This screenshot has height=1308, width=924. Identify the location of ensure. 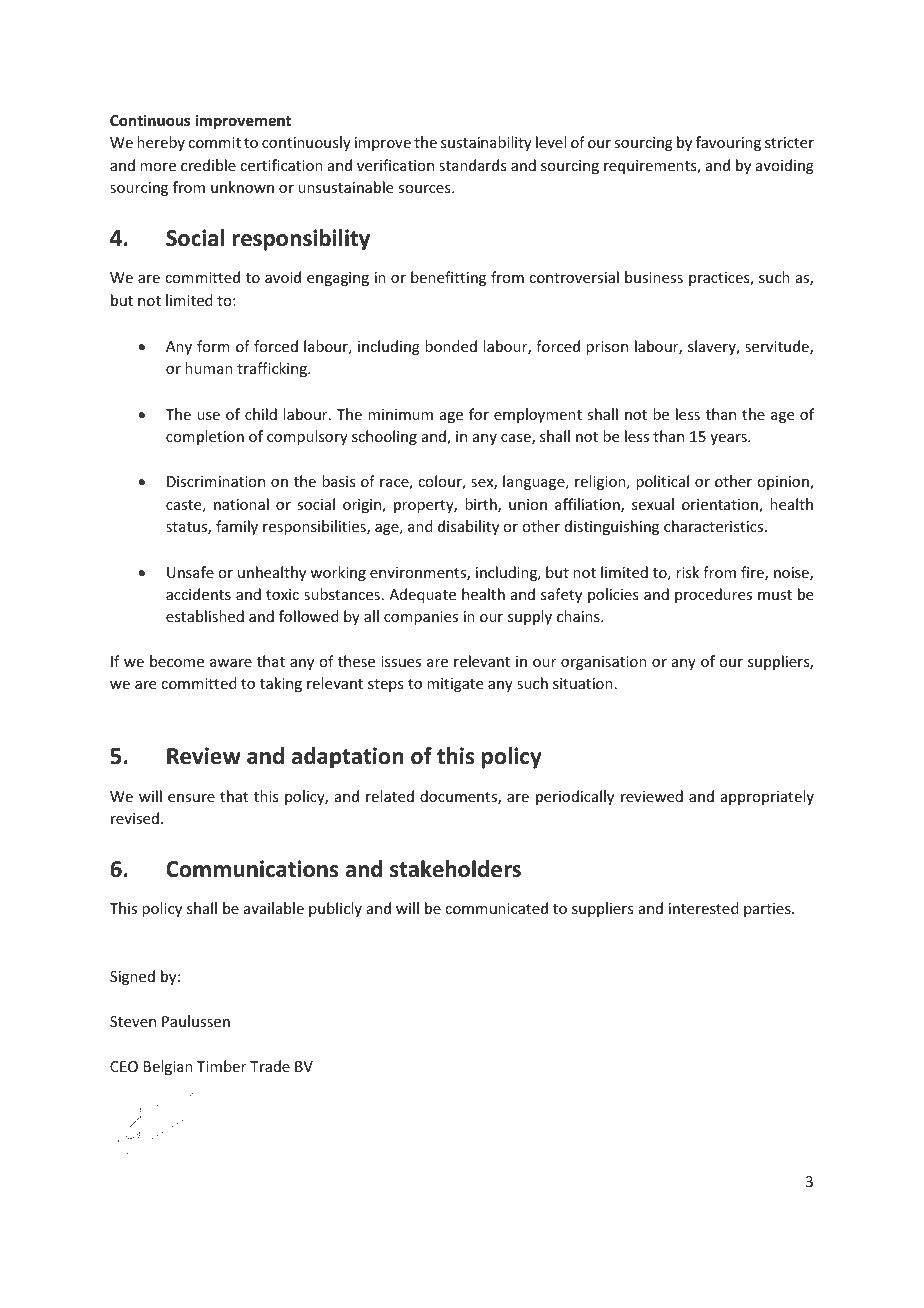
(191, 798).
